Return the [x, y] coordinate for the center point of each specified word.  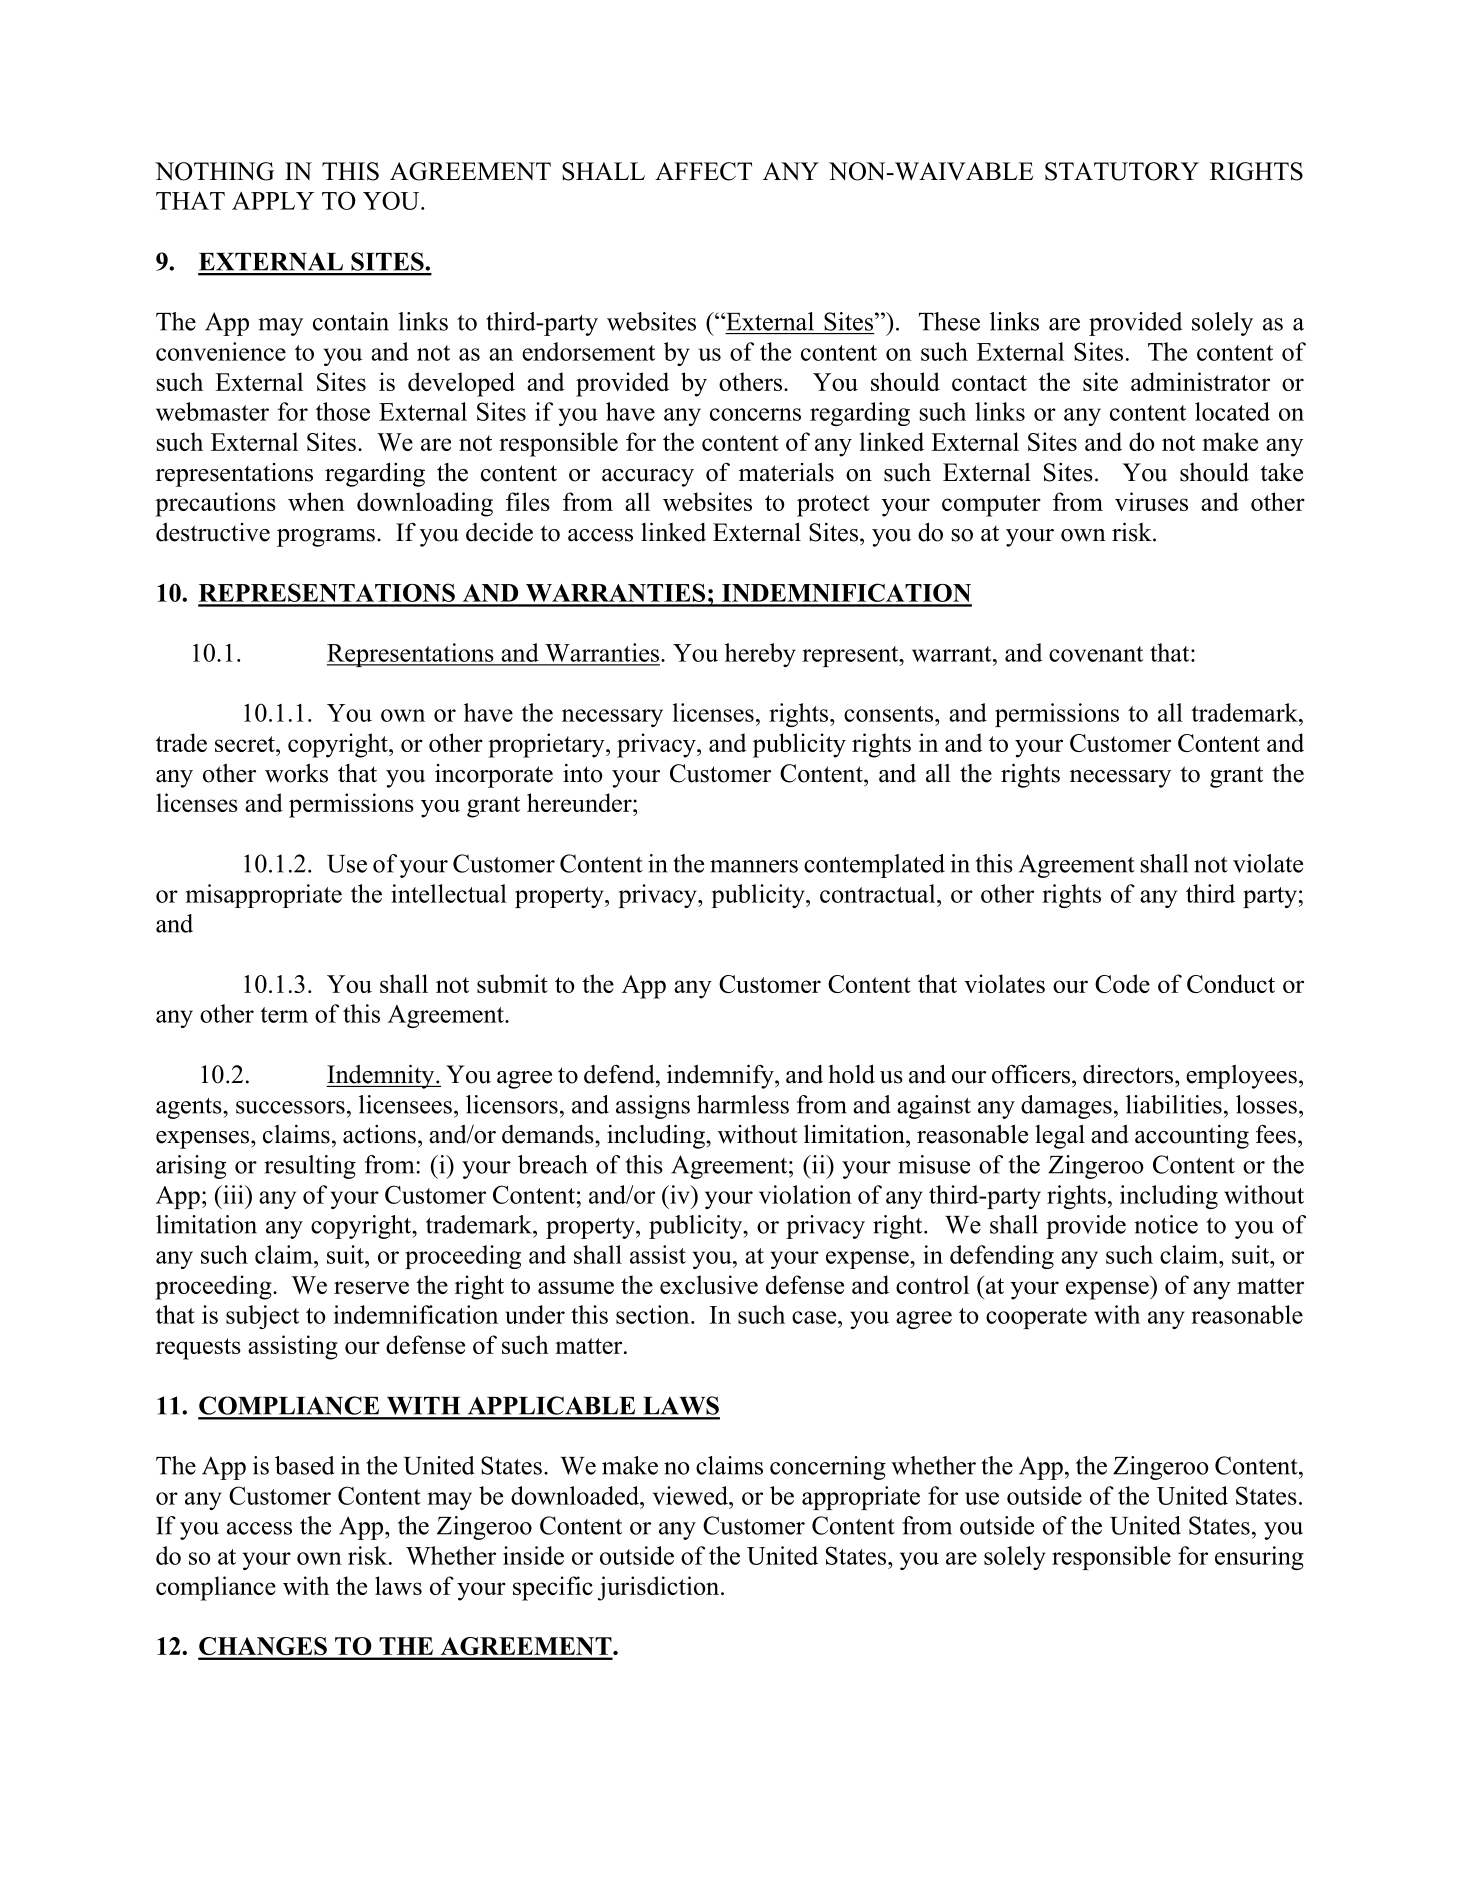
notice [1166, 1224]
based [305, 1465]
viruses [1151, 501]
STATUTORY [1122, 171]
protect [833, 506]
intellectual [449, 893]
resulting [310, 1167]
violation [805, 1194]
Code [1122, 983]
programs [326, 538]
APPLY [273, 201]
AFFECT [703, 171]
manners [754, 866]
